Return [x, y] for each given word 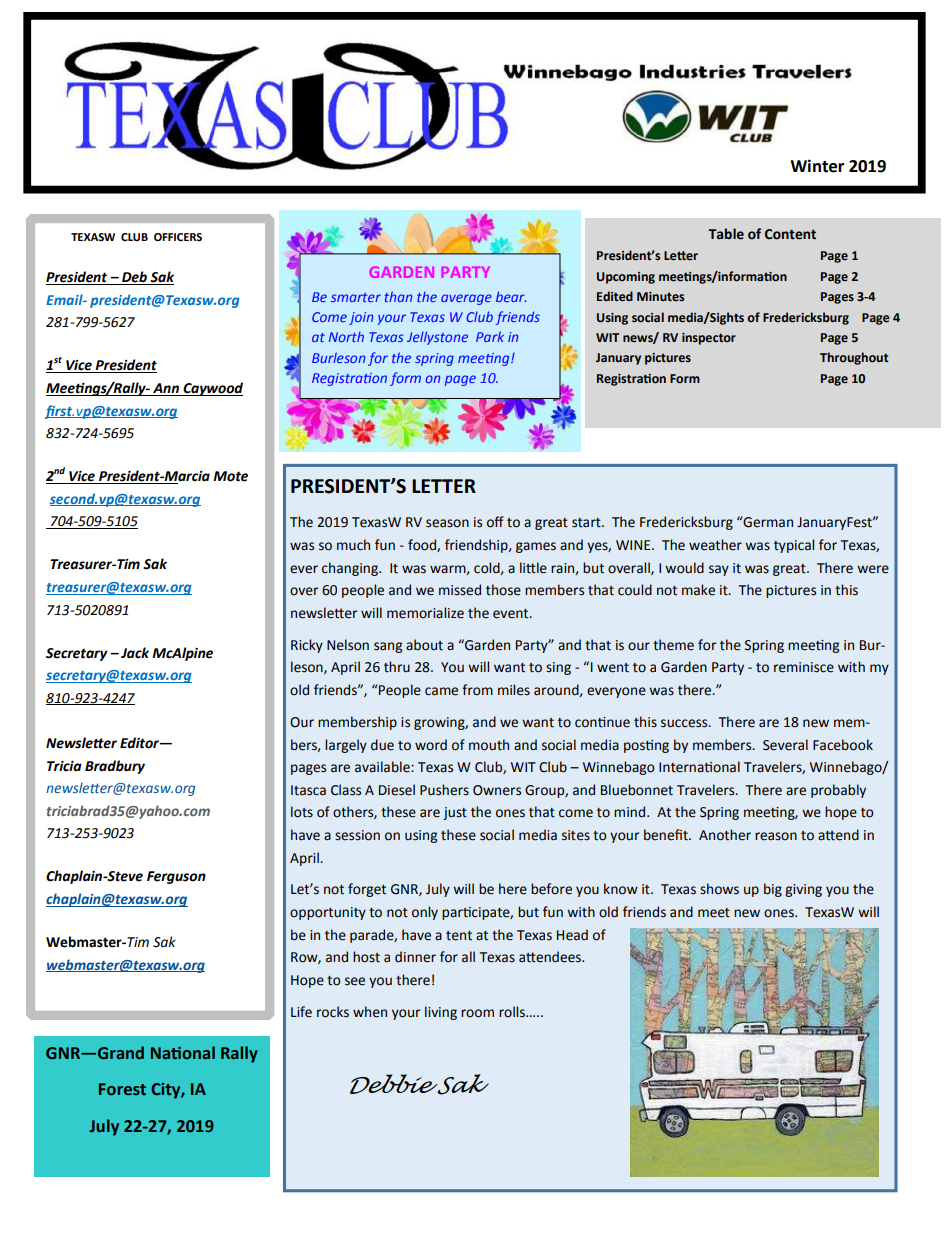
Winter [817, 166]
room [477, 1013]
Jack [135, 653]
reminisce [804, 667]
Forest [122, 1089]
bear [511, 296]
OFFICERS [178, 237]
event [512, 614]
